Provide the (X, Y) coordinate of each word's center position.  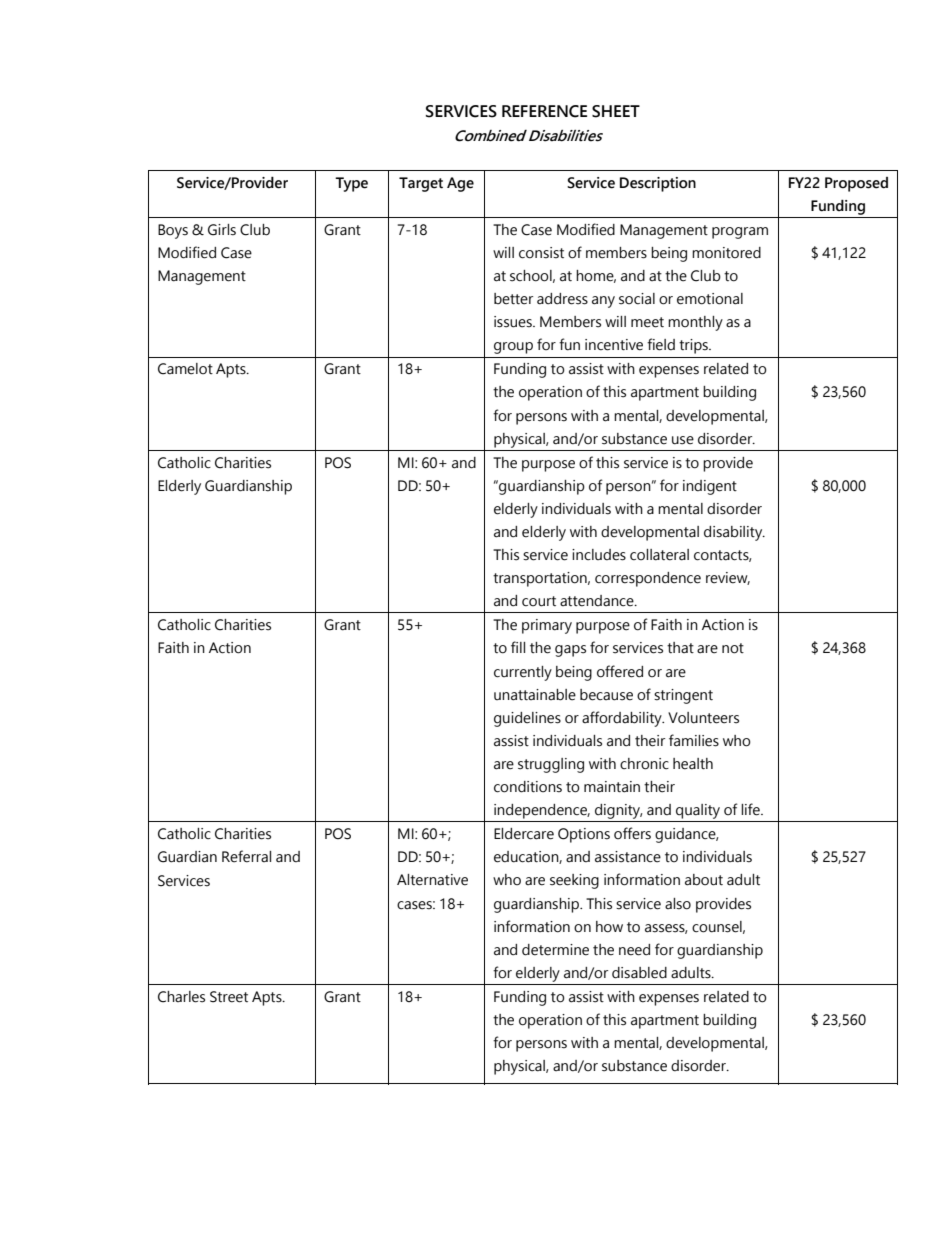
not (733, 648)
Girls (222, 230)
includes (599, 555)
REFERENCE (544, 111)
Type (351, 184)
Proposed (856, 184)
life (751, 809)
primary (547, 626)
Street (229, 997)
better (513, 299)
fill (518, 647)
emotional (710, 299)
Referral (246, 856)
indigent (710, 487)
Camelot (185, 369)
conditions (528, 787)
